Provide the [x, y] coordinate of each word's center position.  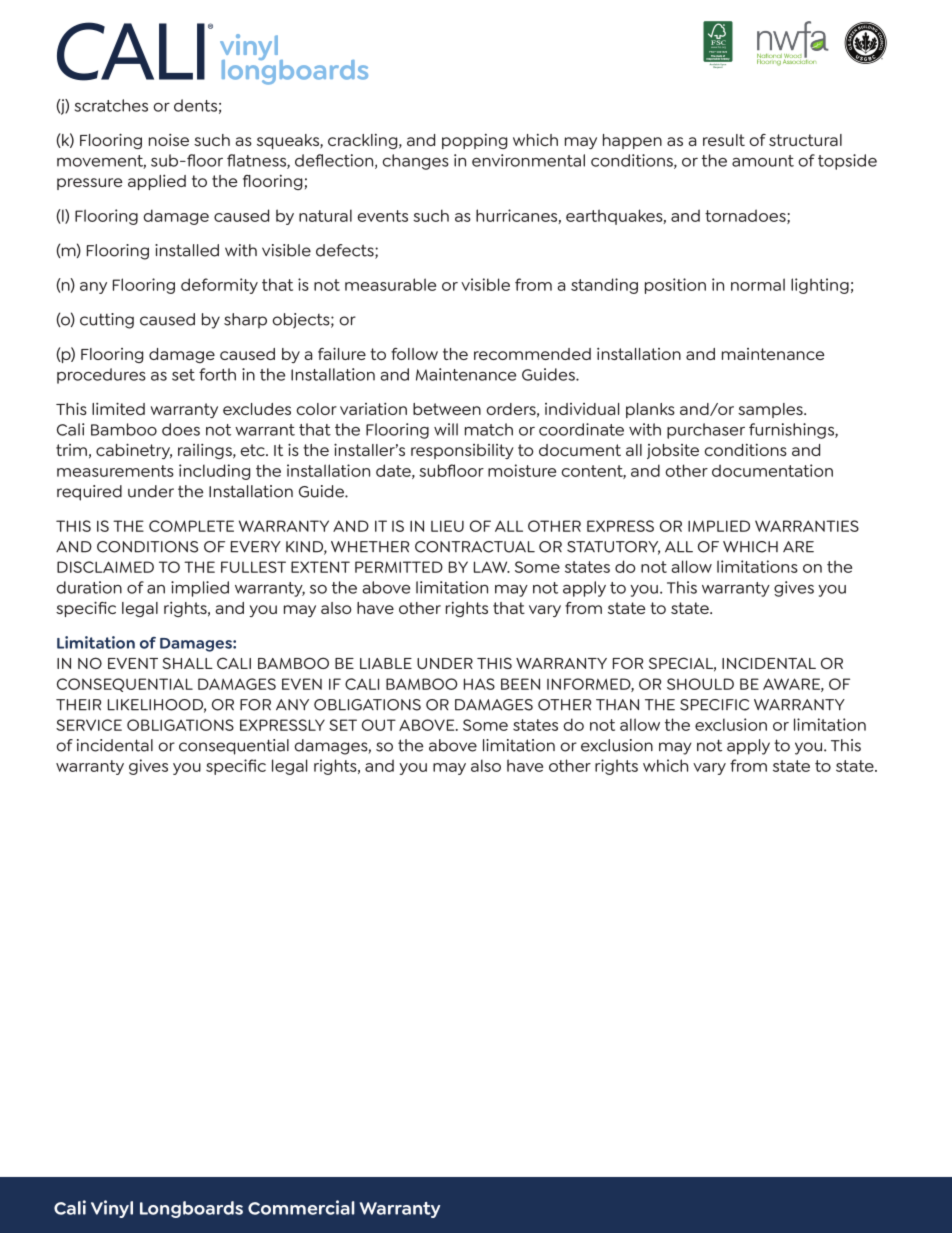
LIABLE [386, 663]
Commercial [301, 1207]
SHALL [188, 663]
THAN [617, 705]
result [724, 140]
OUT [379, 725]
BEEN [520, 684]
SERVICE [89, 725]
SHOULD [700, 684]
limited [118, 408]
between [447, 409]
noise [169, 139]
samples [771, 410]
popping [474, 141]
